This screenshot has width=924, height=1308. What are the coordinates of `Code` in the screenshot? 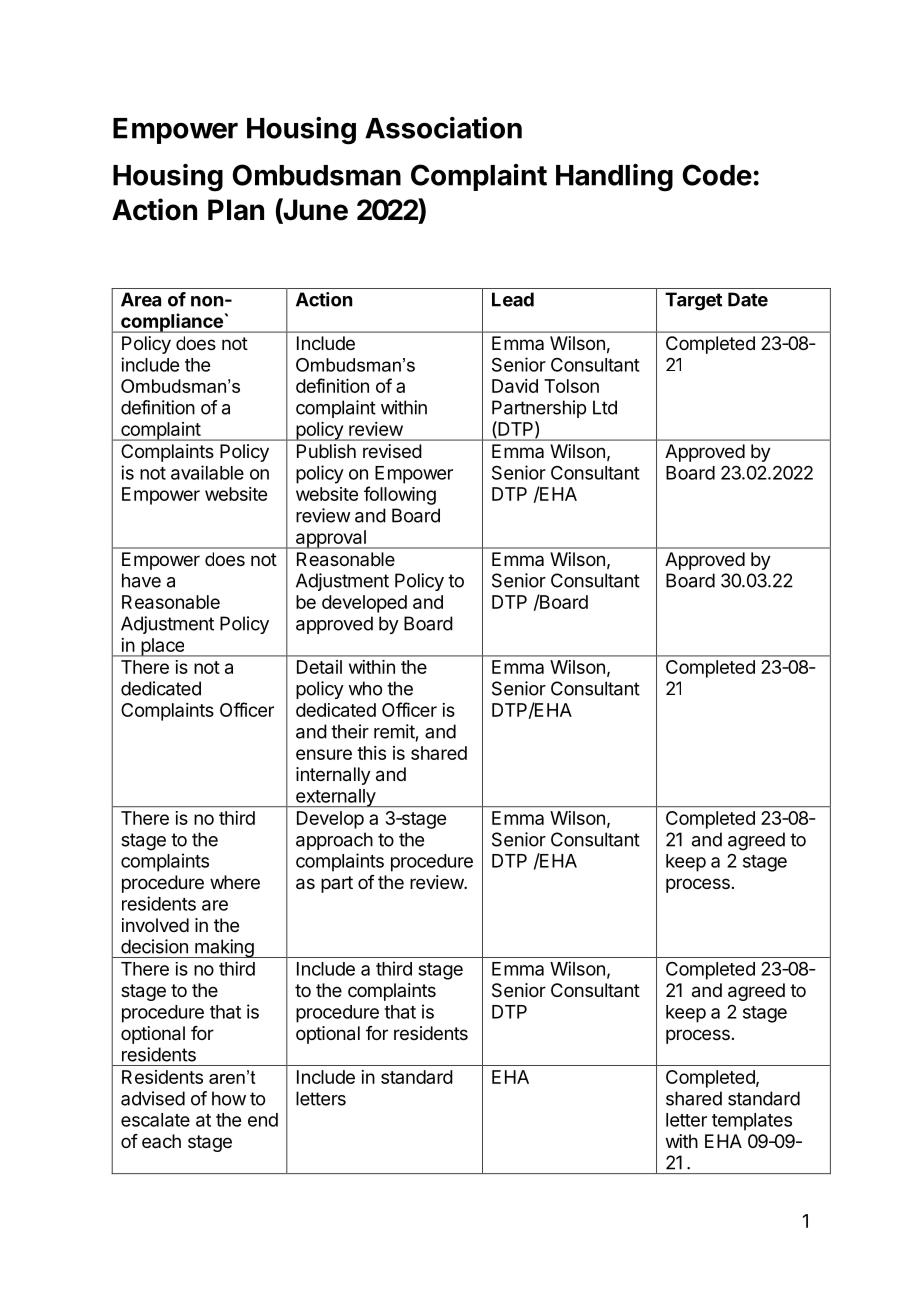 It's located at (717, 175).
